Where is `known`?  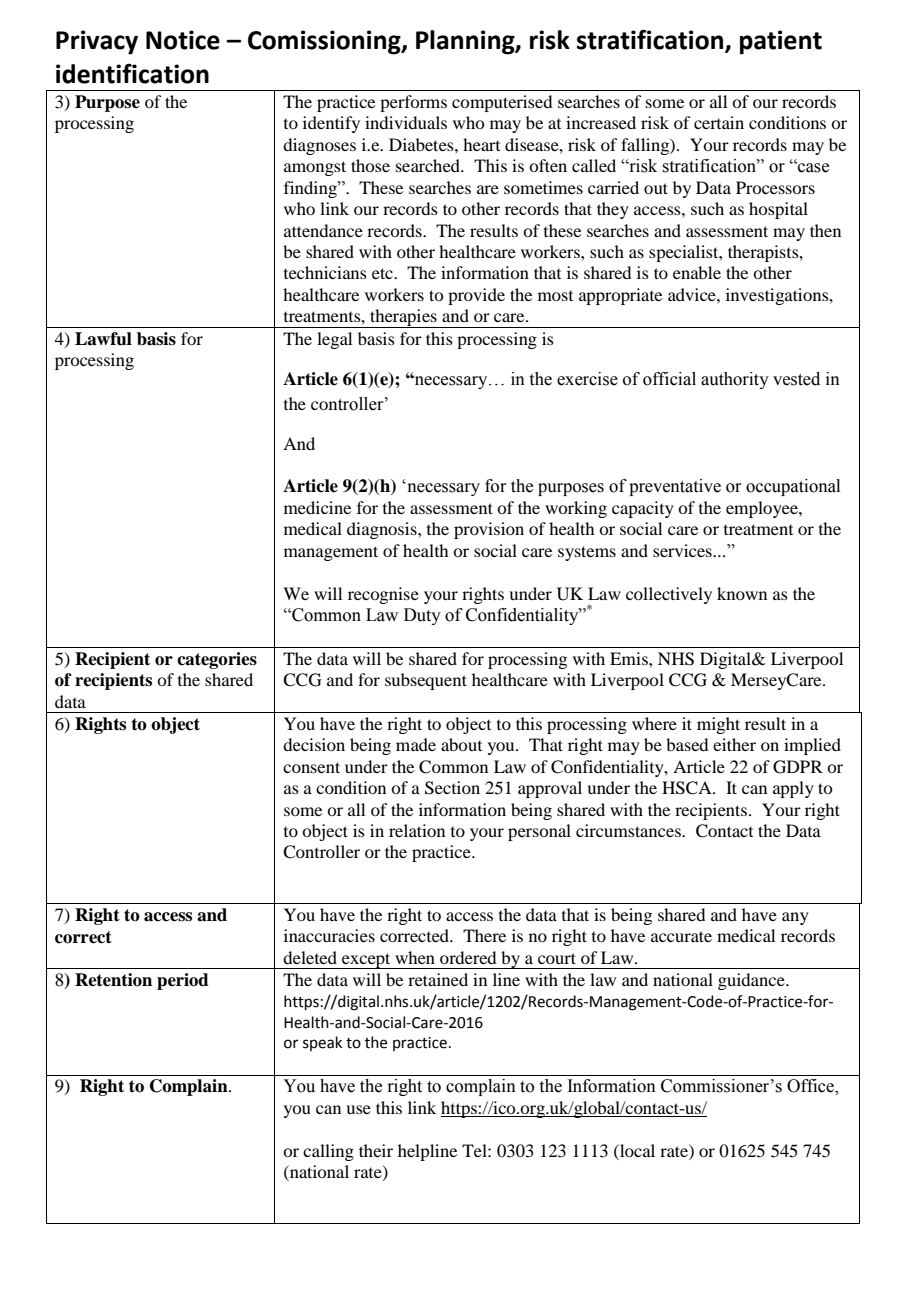 known is located at coordinates (742, 593).
